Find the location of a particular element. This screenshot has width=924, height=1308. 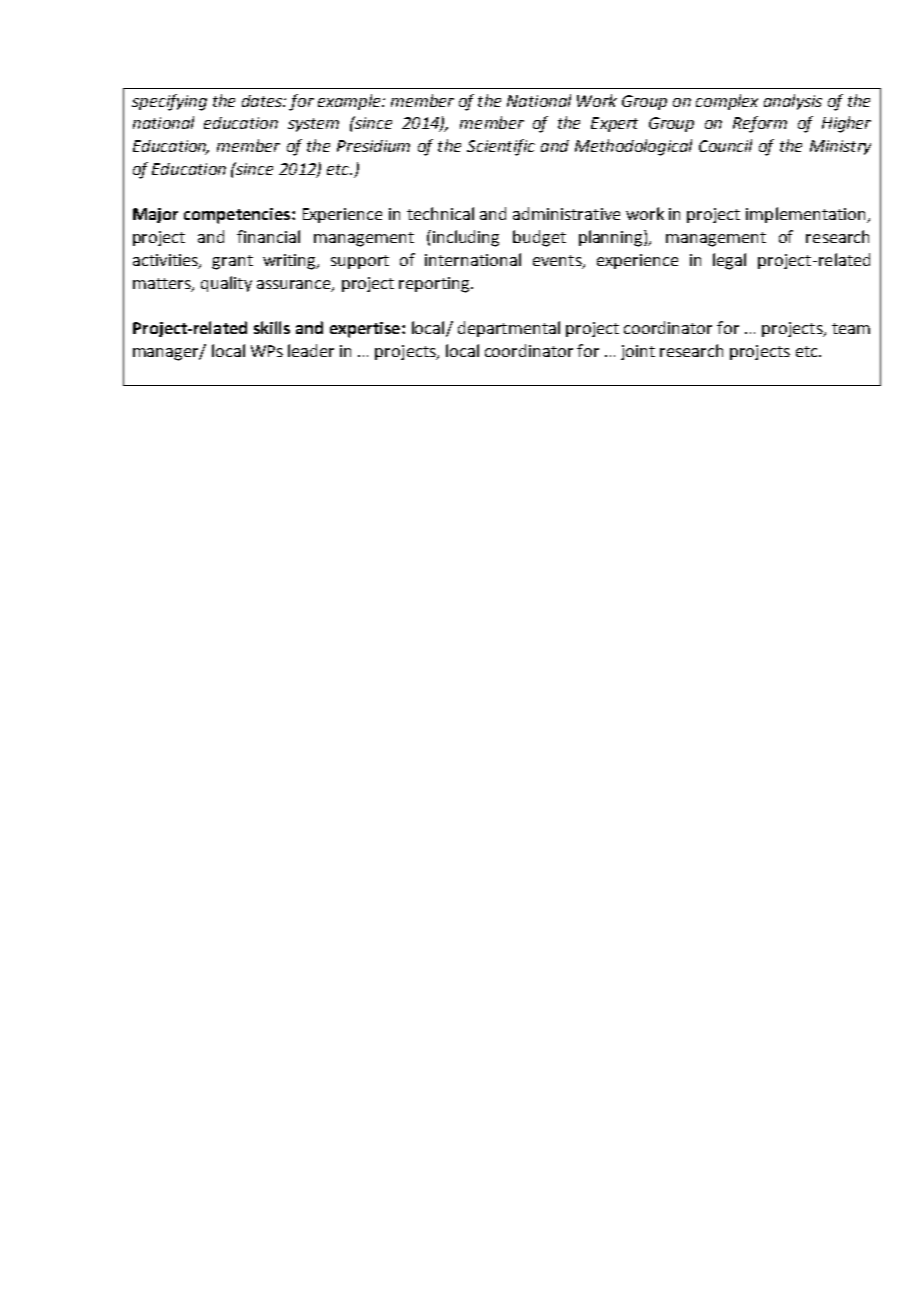

leader is located at coordinates (311, 350).
